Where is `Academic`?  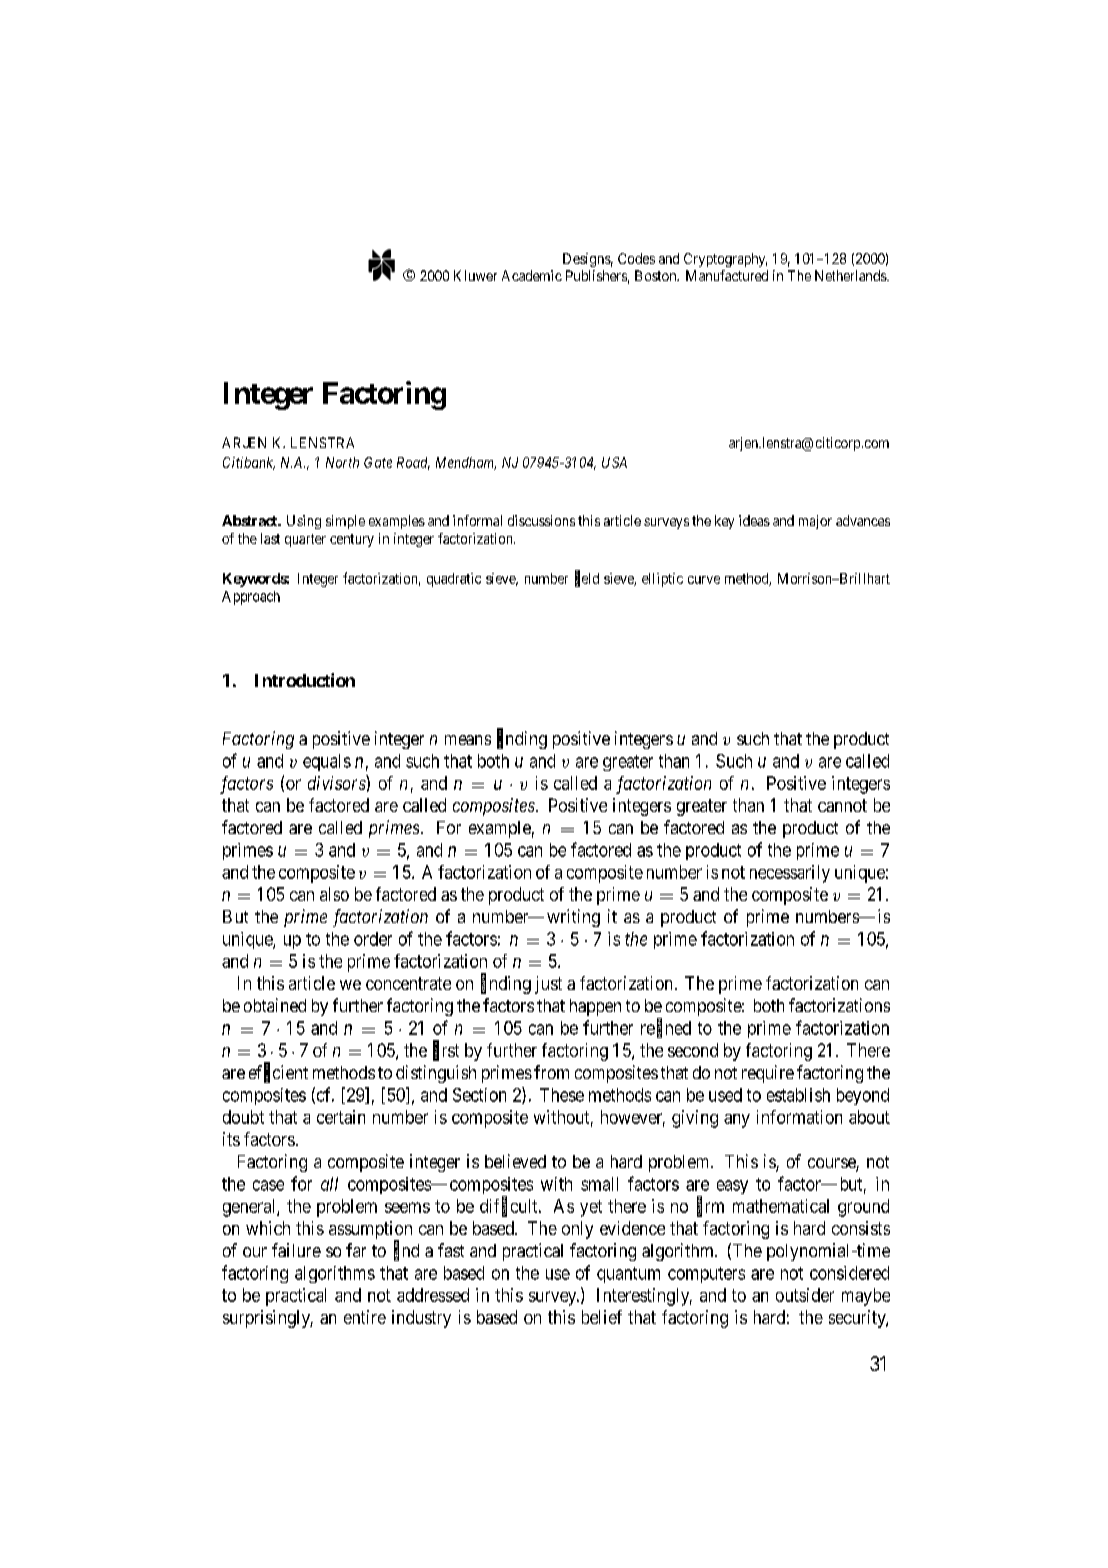
Academic is located at coordinates (532, 275).
